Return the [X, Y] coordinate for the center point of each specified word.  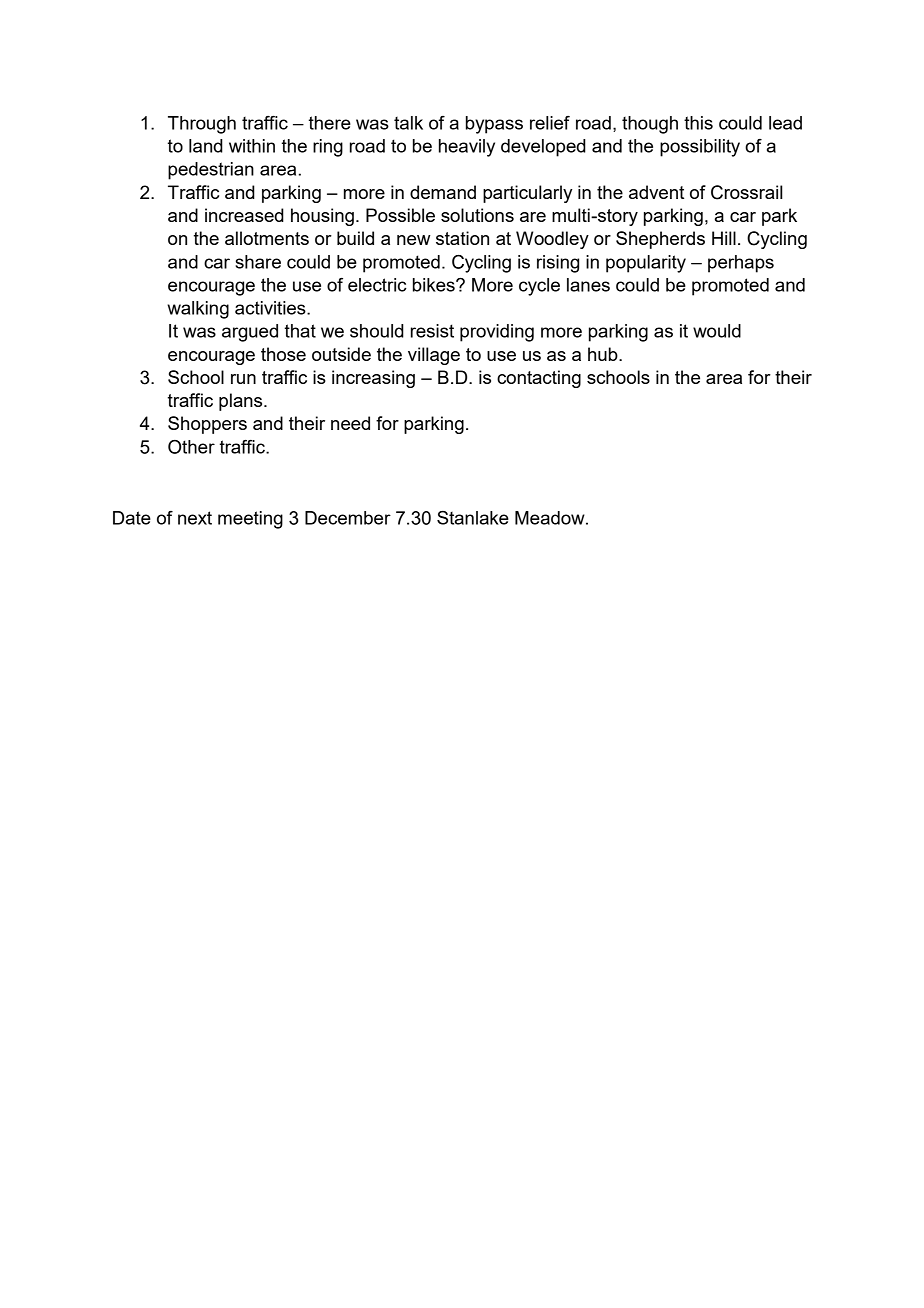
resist [432, 331]
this [698, 123]
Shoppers [207, 425]
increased [244, 215]
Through [202, 125]
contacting [539, 379]
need [350, 423]
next [195, 518]
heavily [467, 148]
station [462, 238]
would [717, 331]
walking [198, 310]
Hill [724, 238]
